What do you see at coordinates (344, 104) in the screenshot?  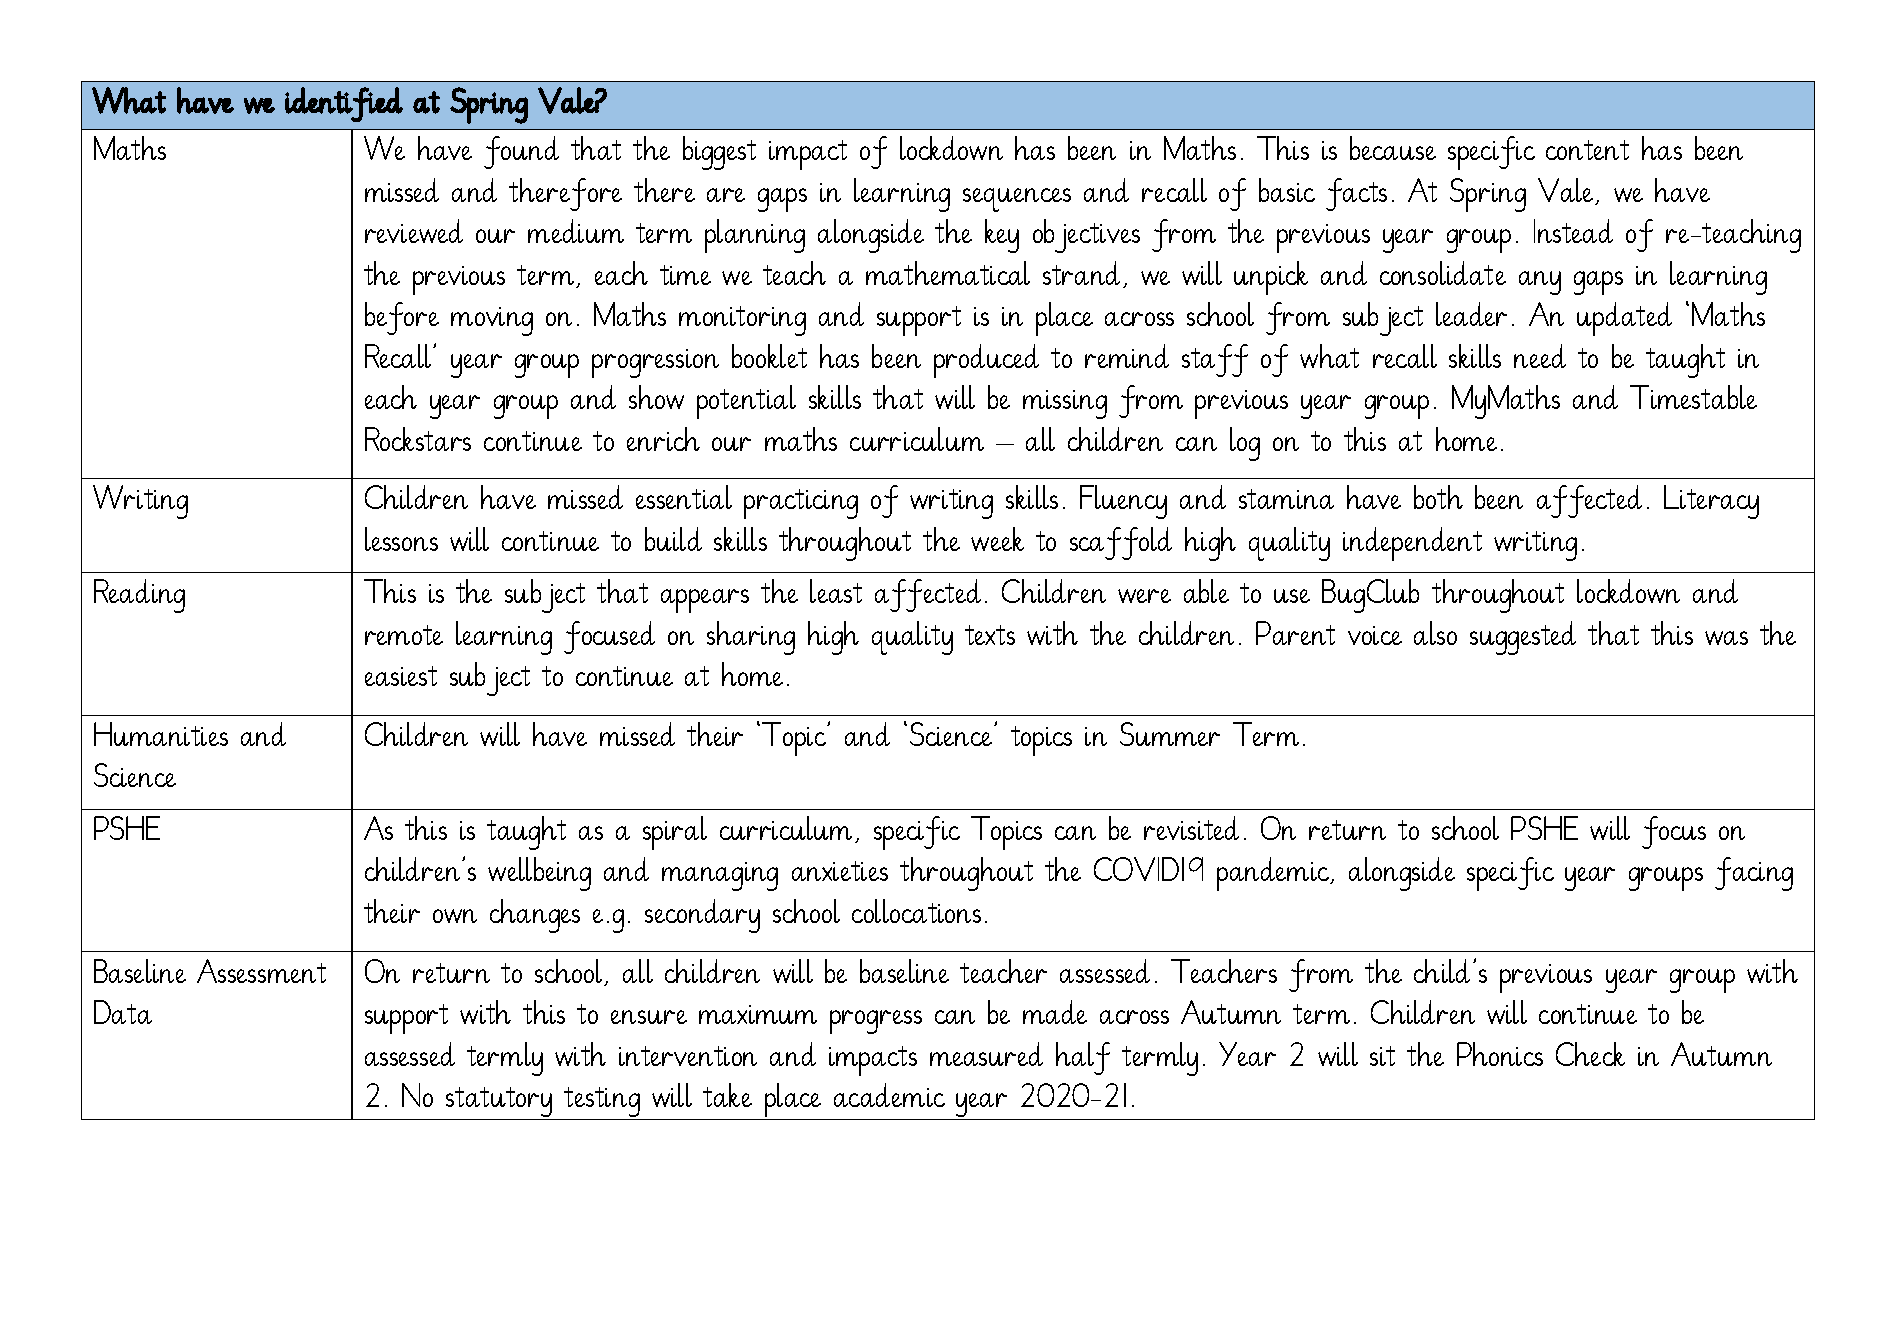 I see `identified` at bounding box center [344, 104].
